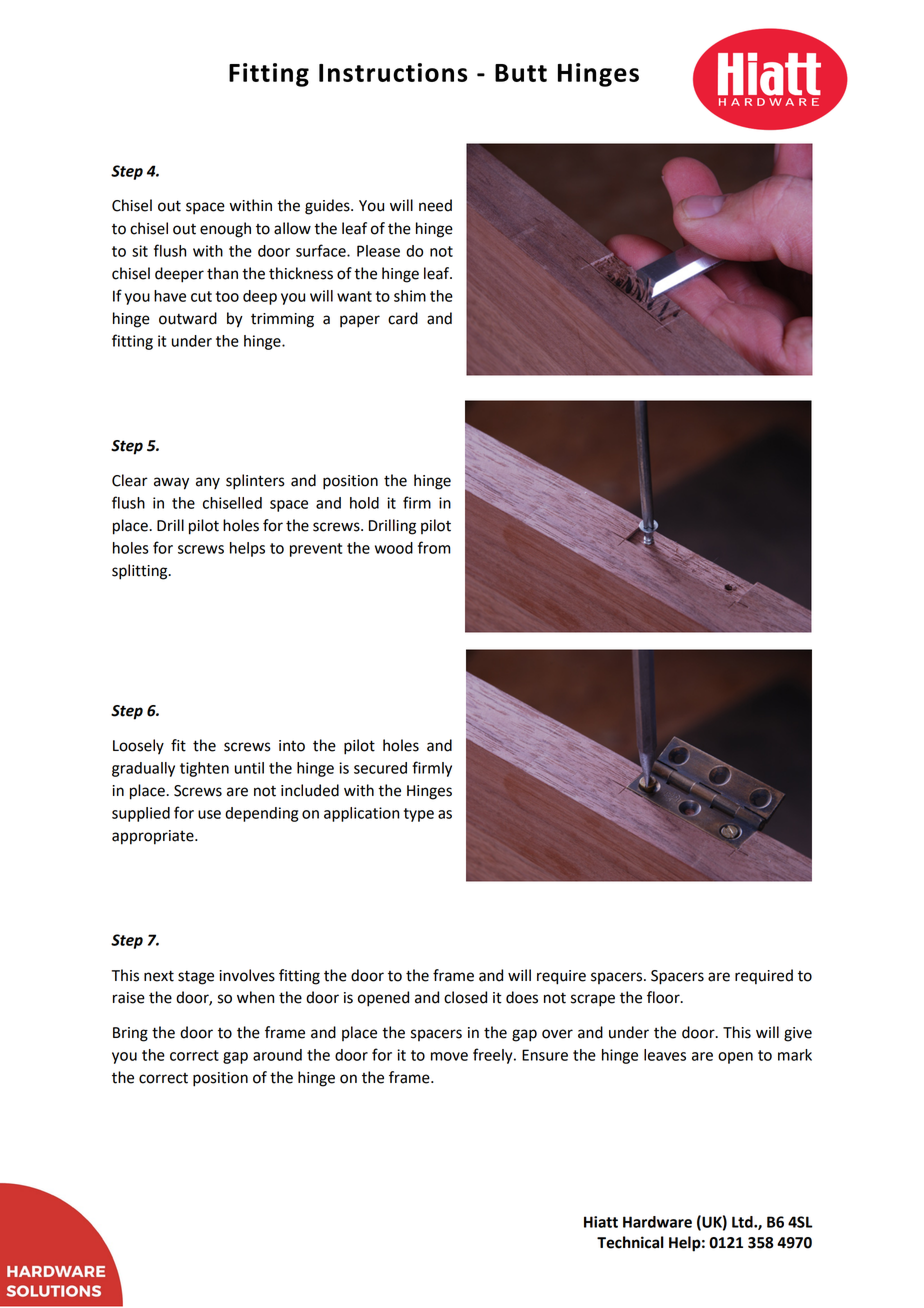  What do you see at coordinates (141, 572) in the screenshot?
I see `splitting` at bounding box center [141, 572].
